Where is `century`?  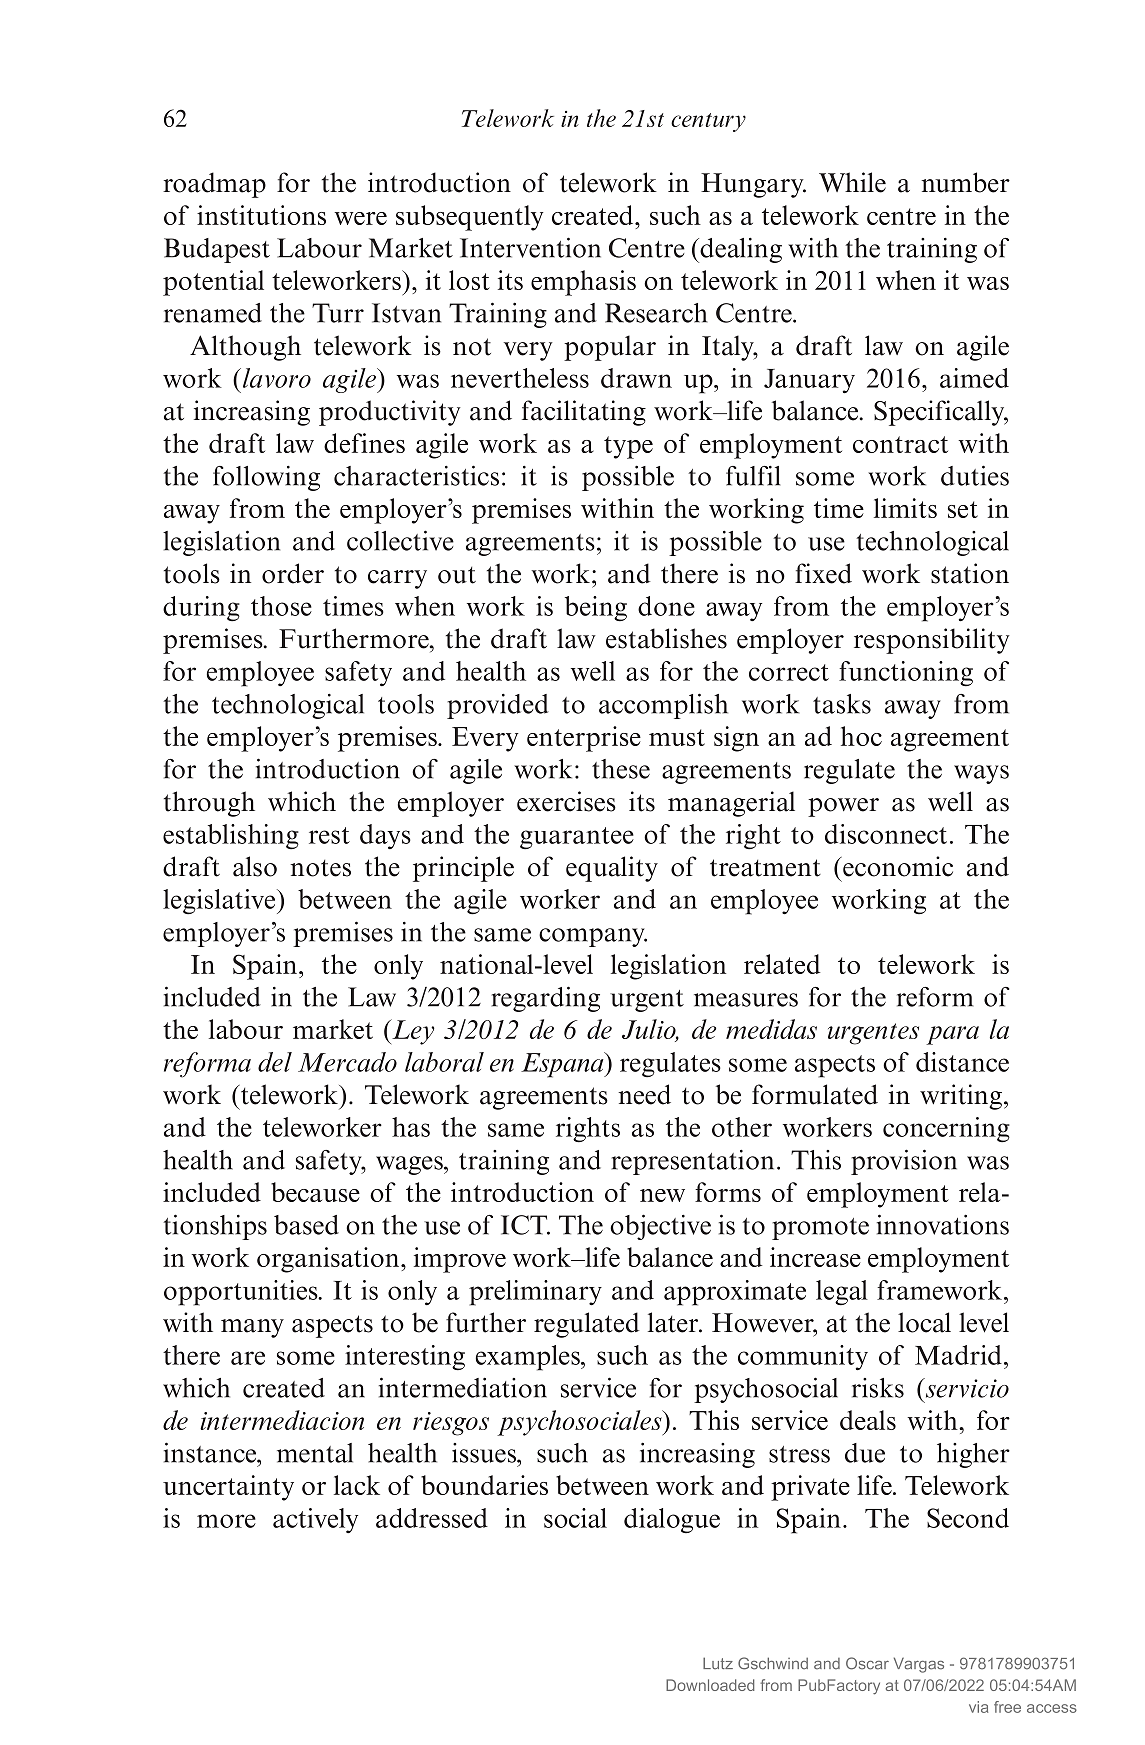
century is located at coordinates (708, 122).
